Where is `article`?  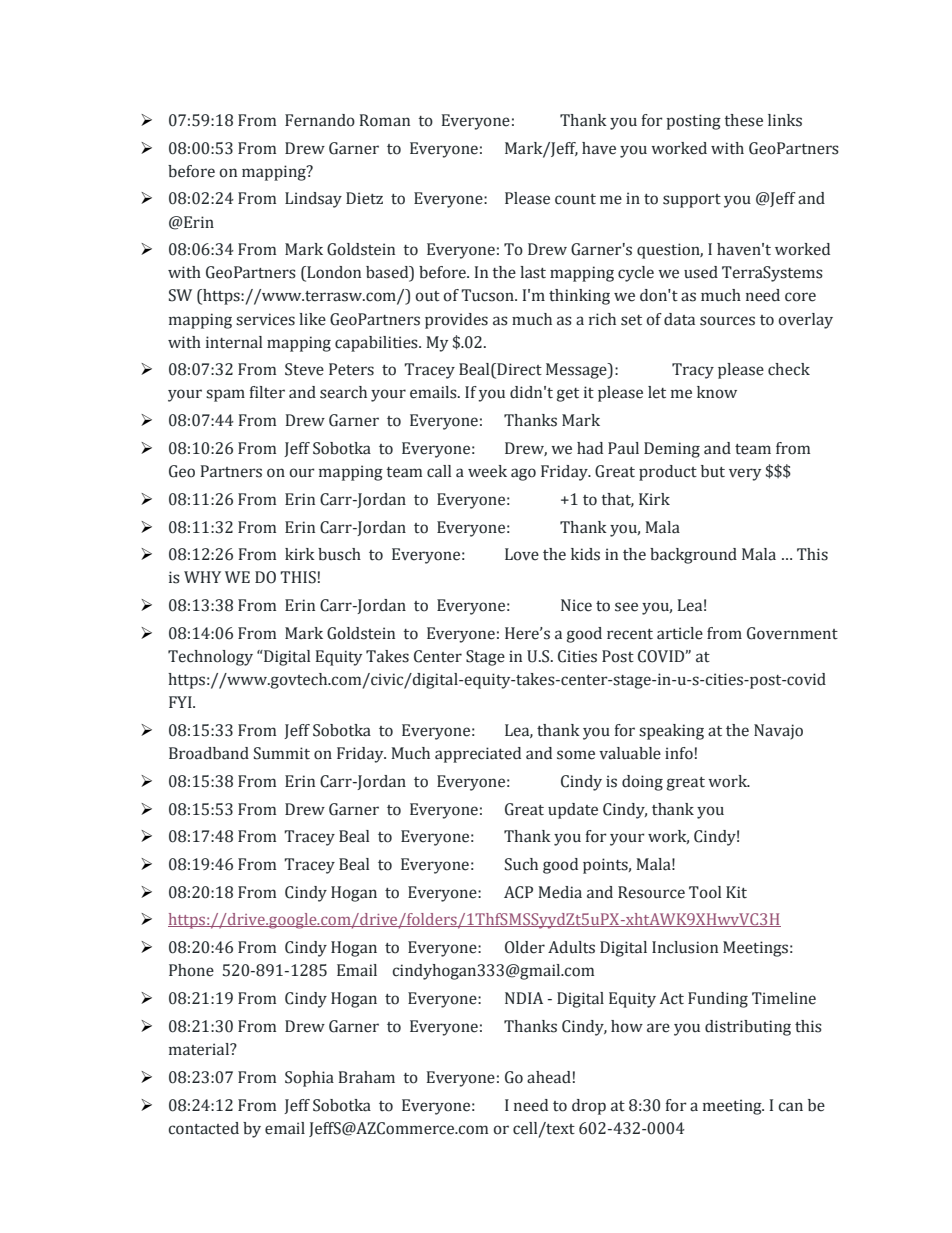
article is located at coordinates (680, 633).
